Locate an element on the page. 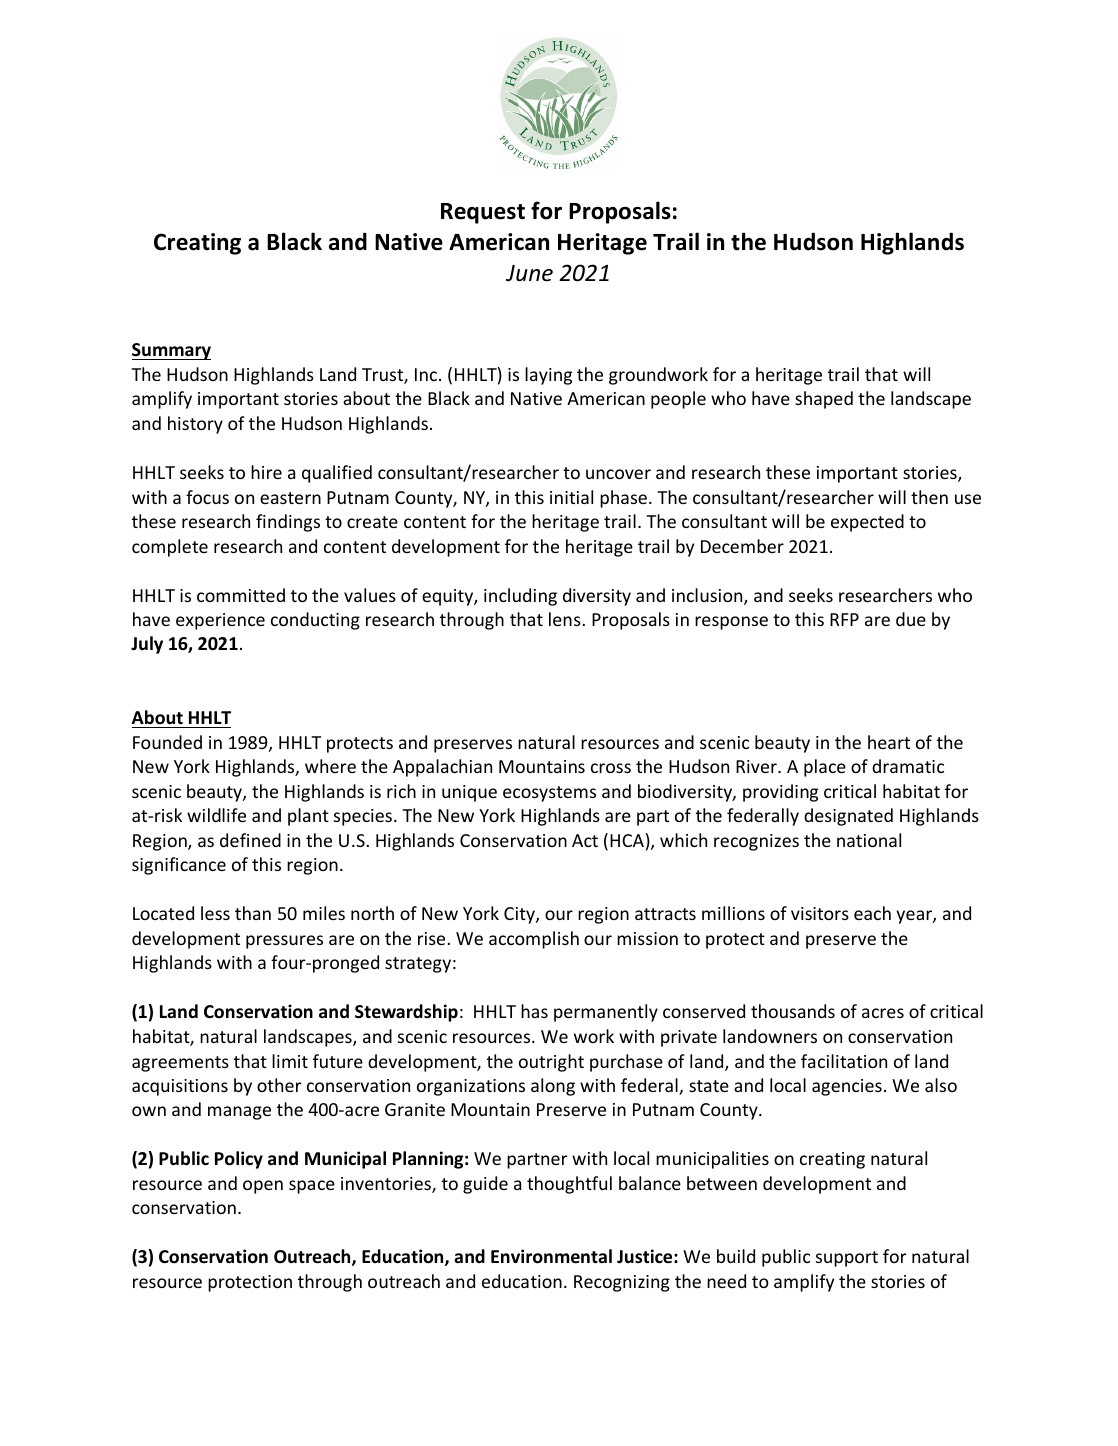  open is located at coordinates (263, 1187).
